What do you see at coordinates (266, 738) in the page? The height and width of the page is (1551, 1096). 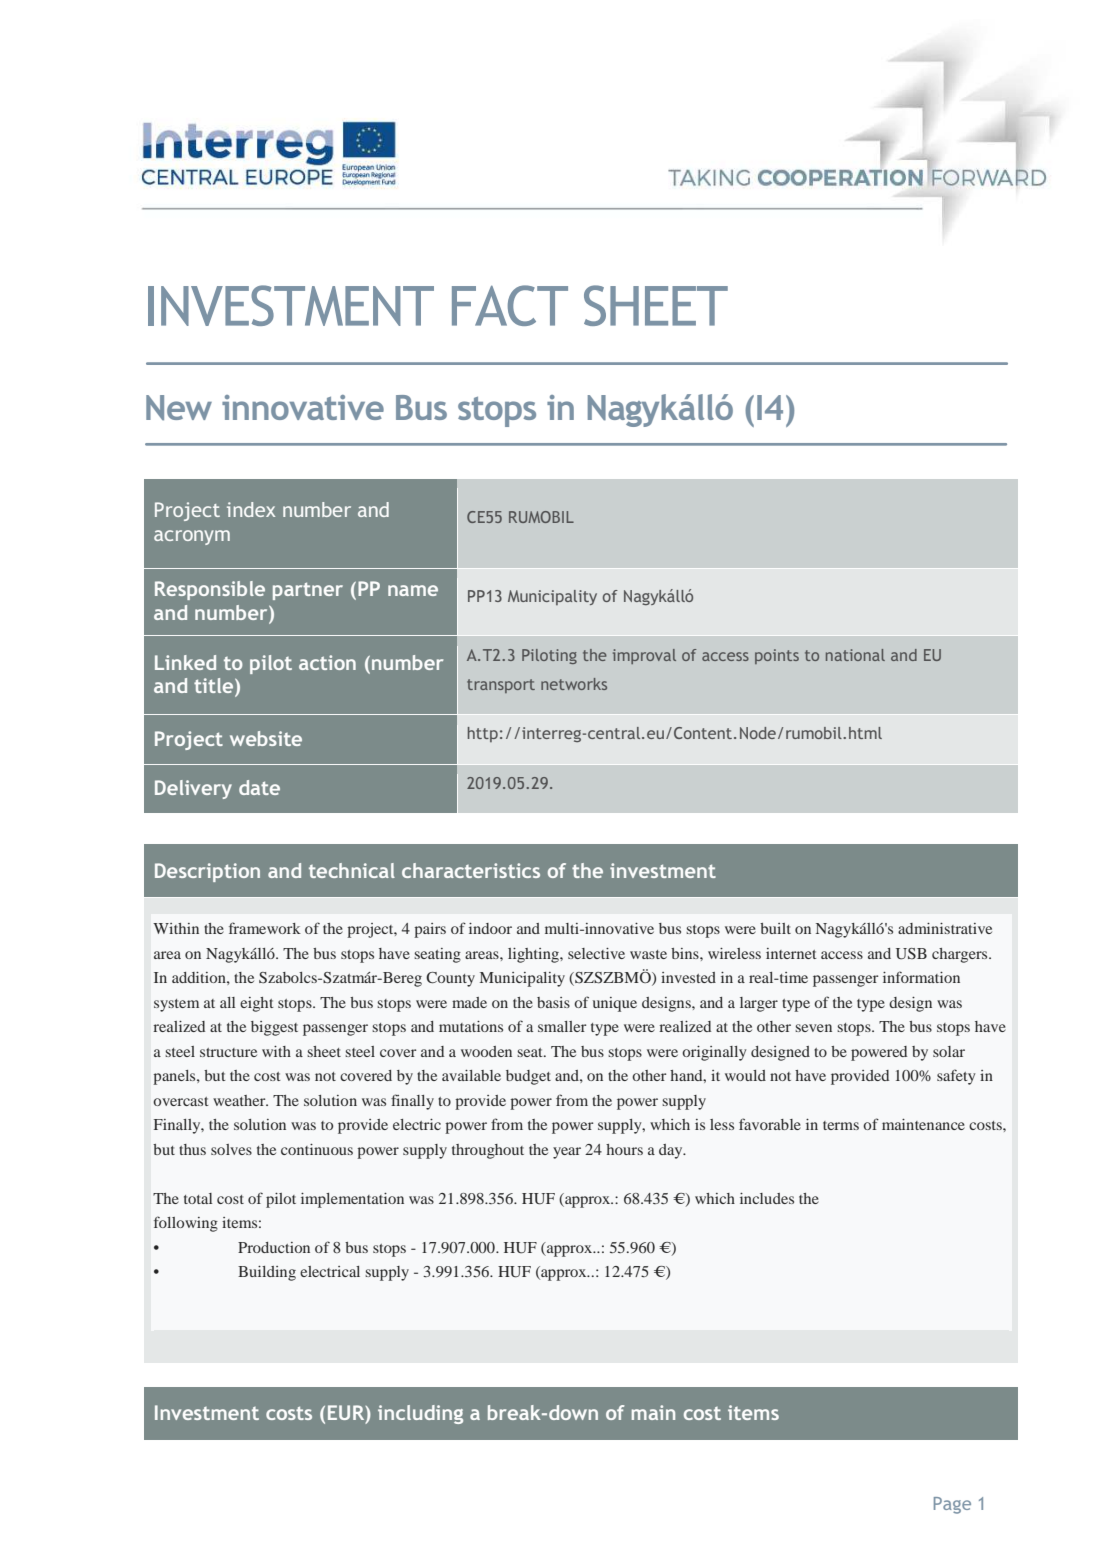 I see `website` at bounding box center [266, 738].
